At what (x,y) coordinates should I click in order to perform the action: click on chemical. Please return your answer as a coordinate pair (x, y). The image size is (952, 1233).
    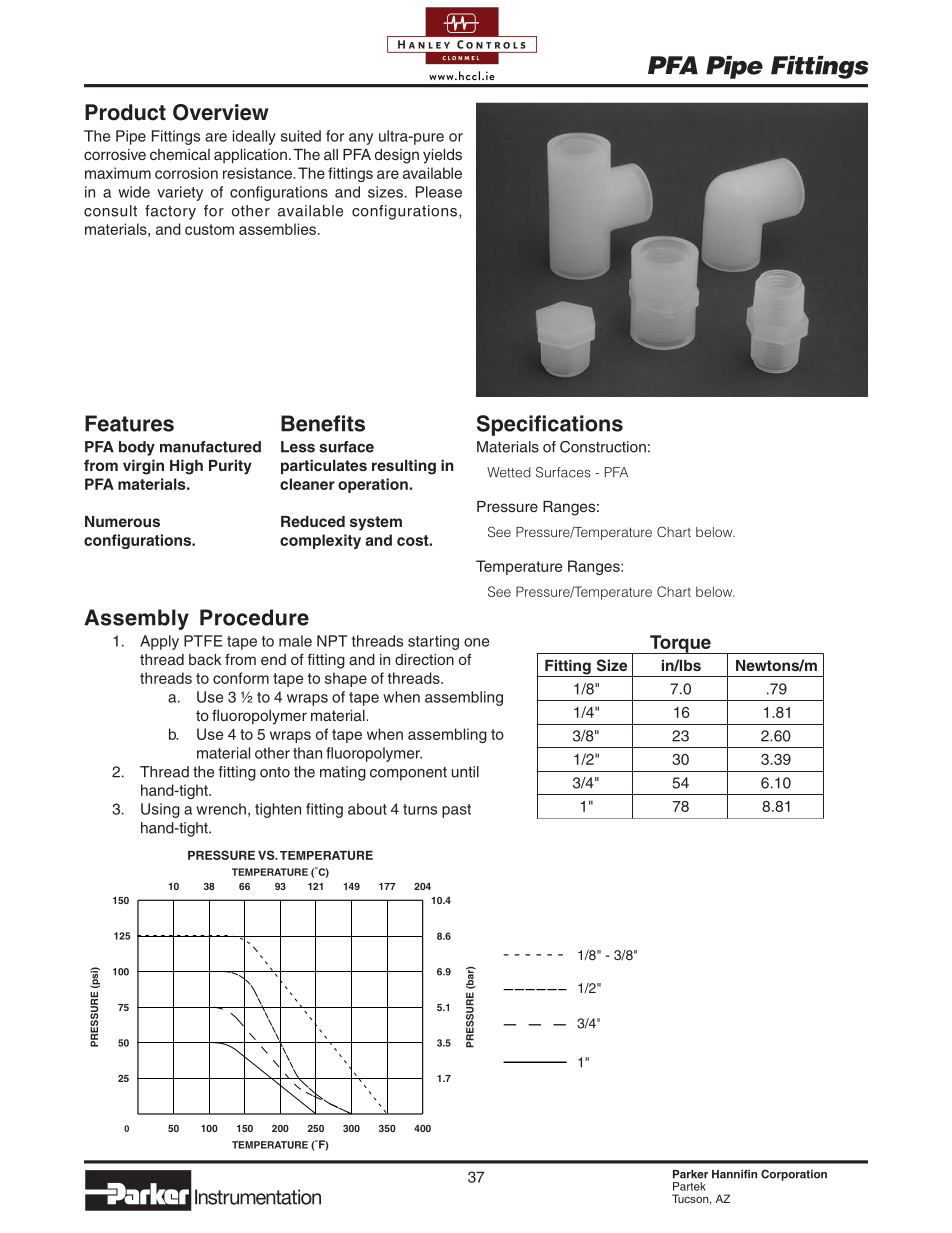
    Looking at the image, I should click on (180, 154).
